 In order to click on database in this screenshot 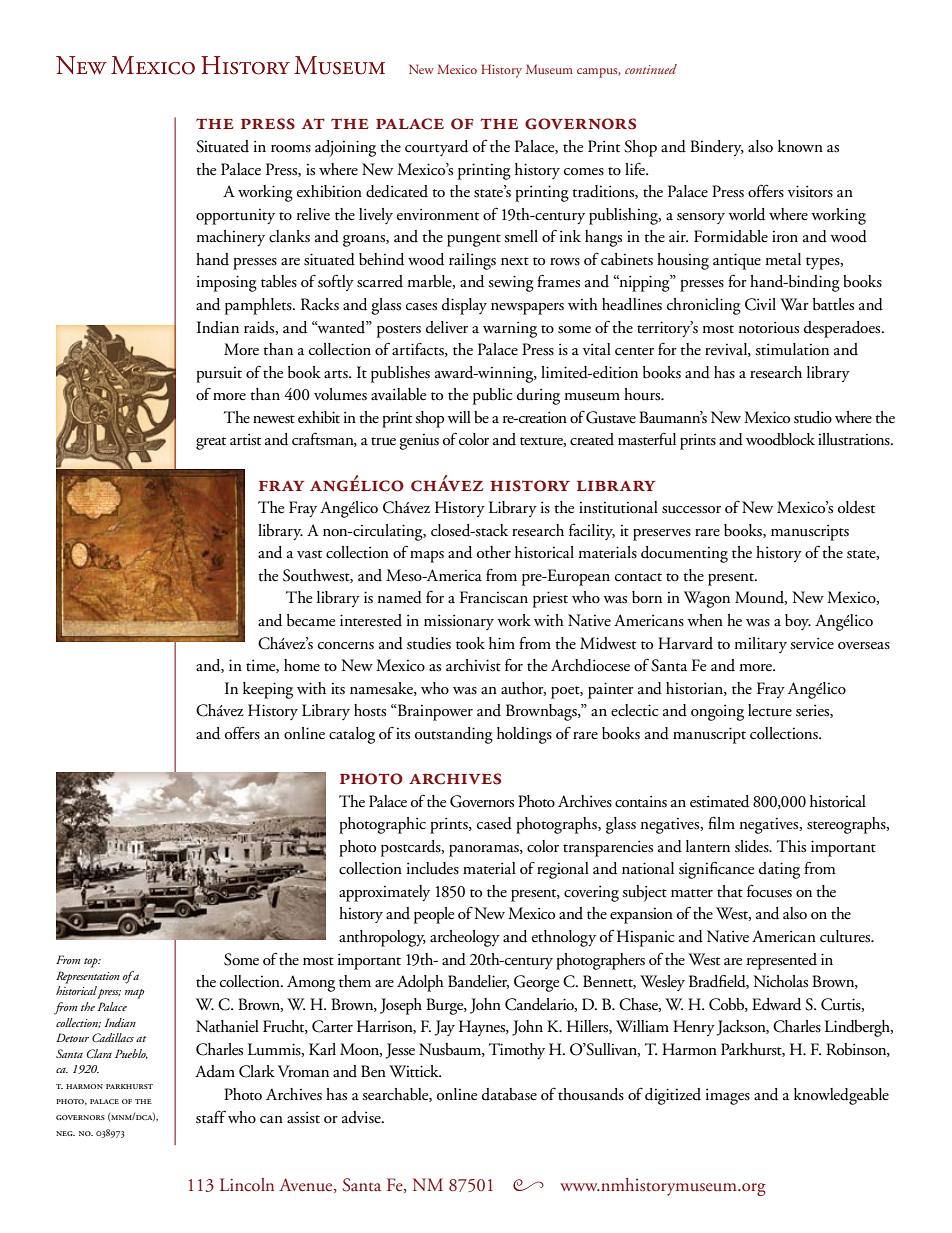, I will do `click(509, 1094)`.
